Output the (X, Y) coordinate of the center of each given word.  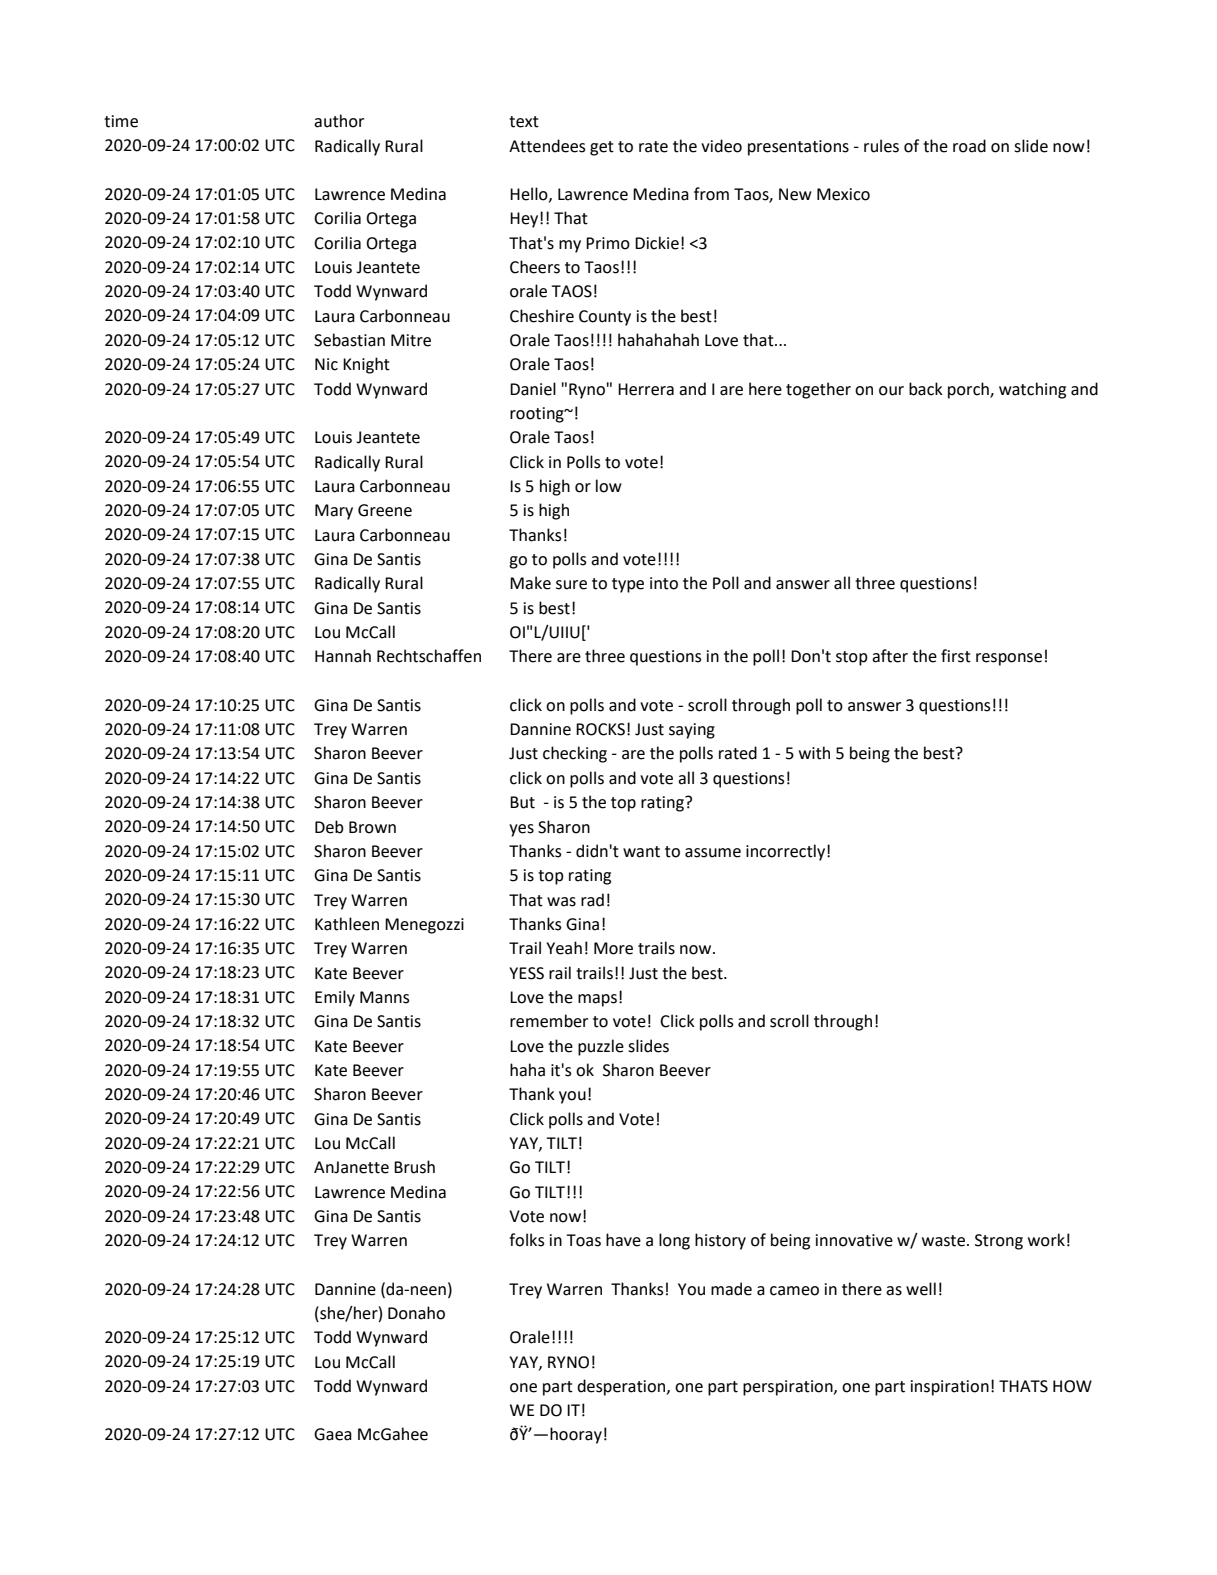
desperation (622, 1387)
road (969, 146)
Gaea (333, 1434)
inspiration (950, 1388)
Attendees (547, 146)
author (339, 121)
